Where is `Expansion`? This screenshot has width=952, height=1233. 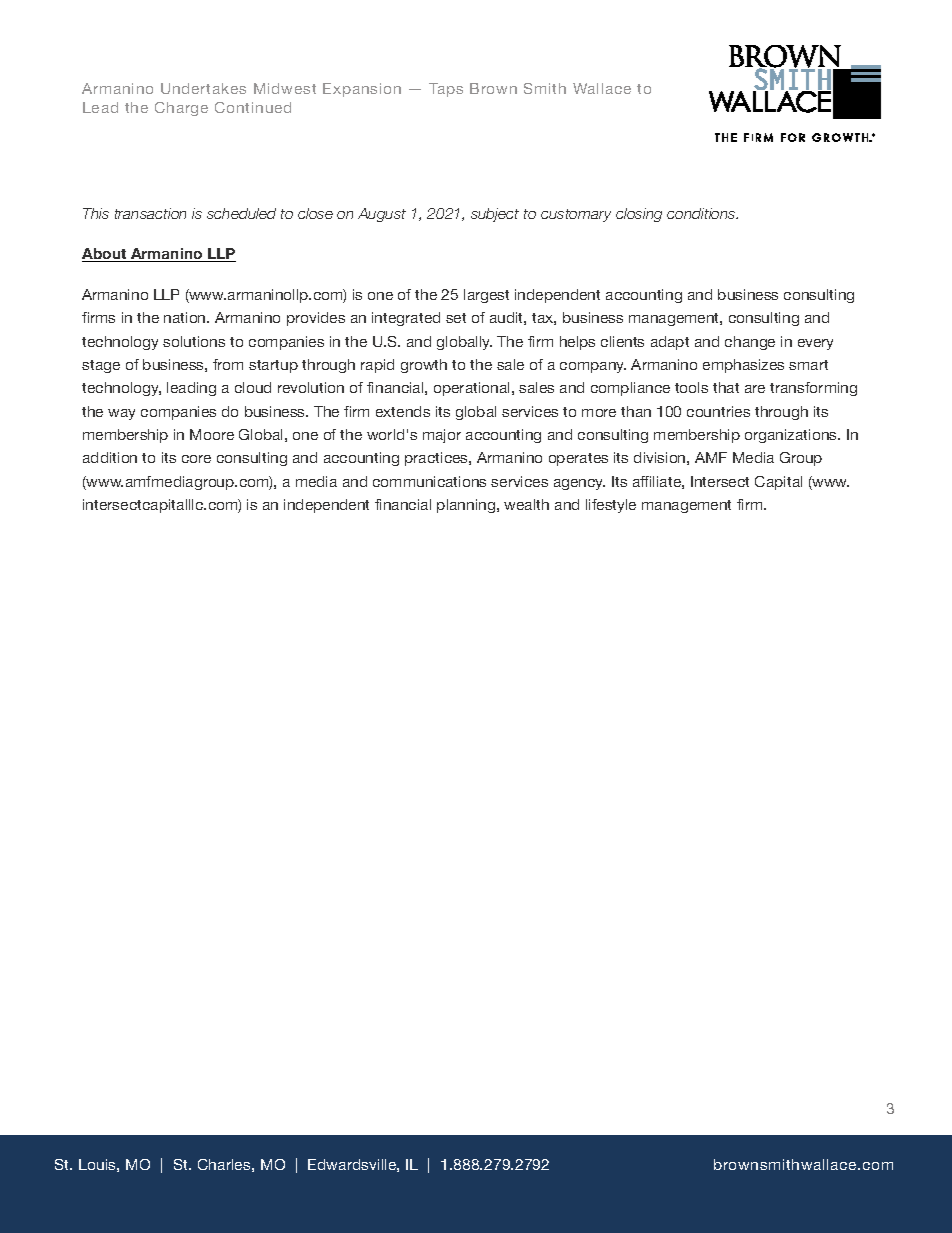 Expansion is located at coordinates (362, 90).
